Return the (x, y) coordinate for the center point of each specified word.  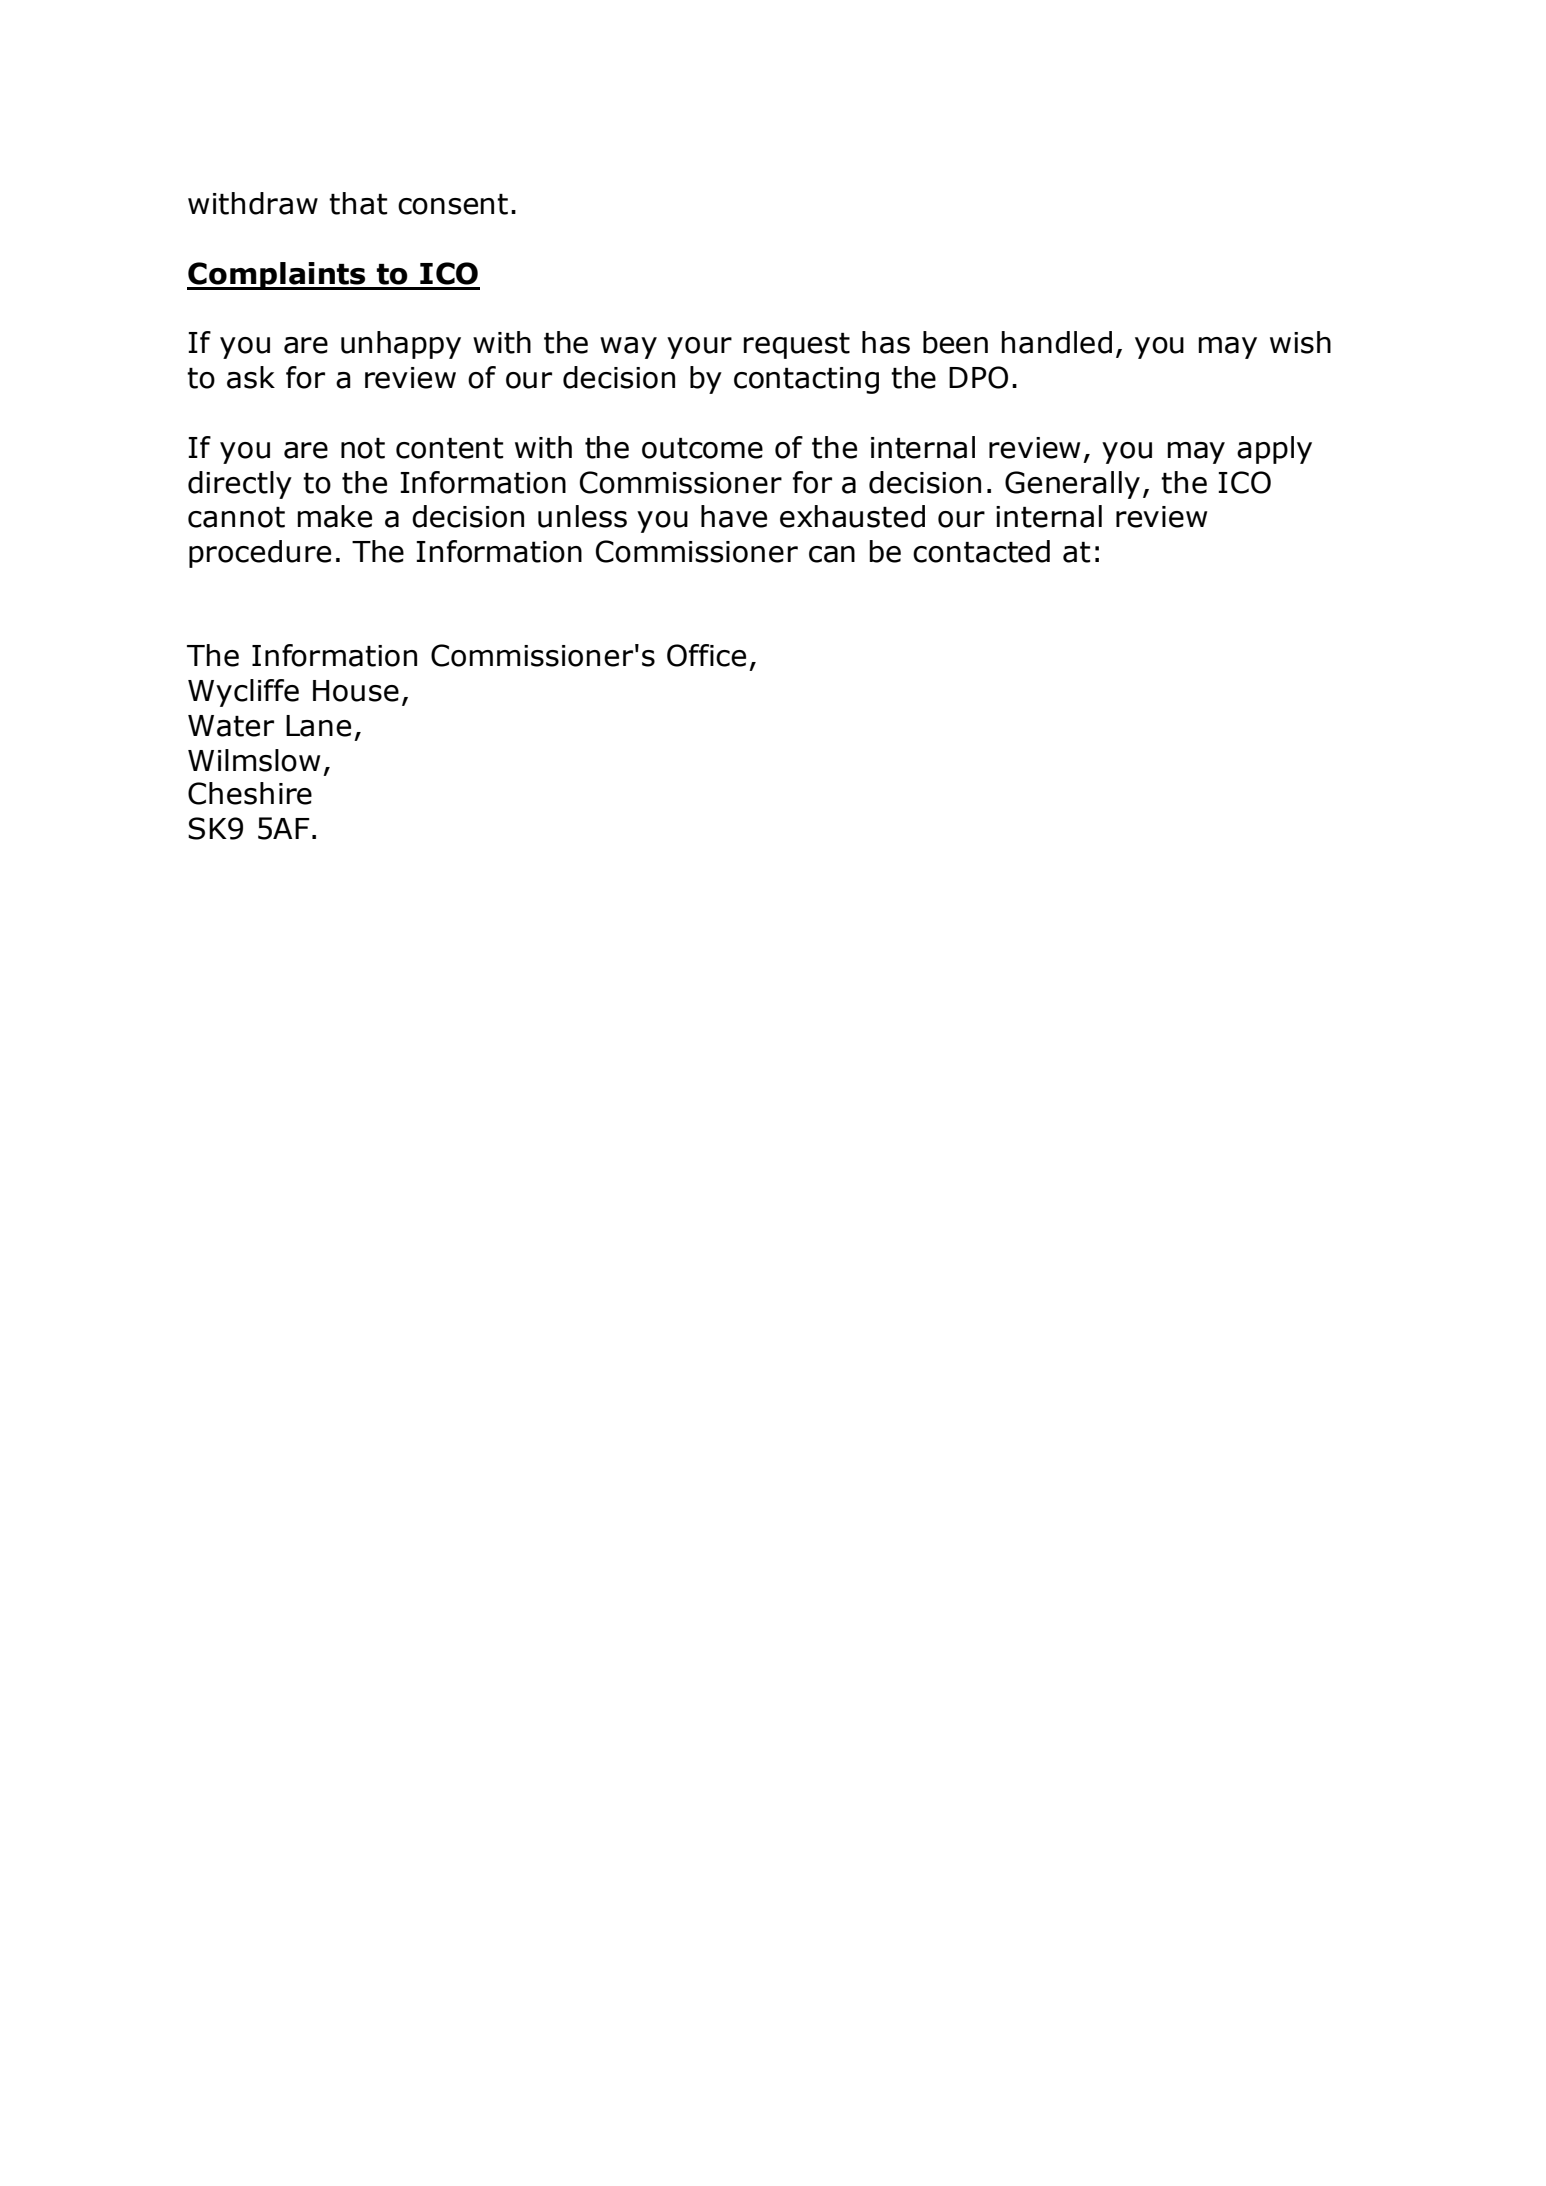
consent (453, 204)
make (334, 516)
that (358, 203)
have (734, 516)
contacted (981, 551)
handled (1056, 342)
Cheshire (250, 793)
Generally (1072, 485)
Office (706, 655)
